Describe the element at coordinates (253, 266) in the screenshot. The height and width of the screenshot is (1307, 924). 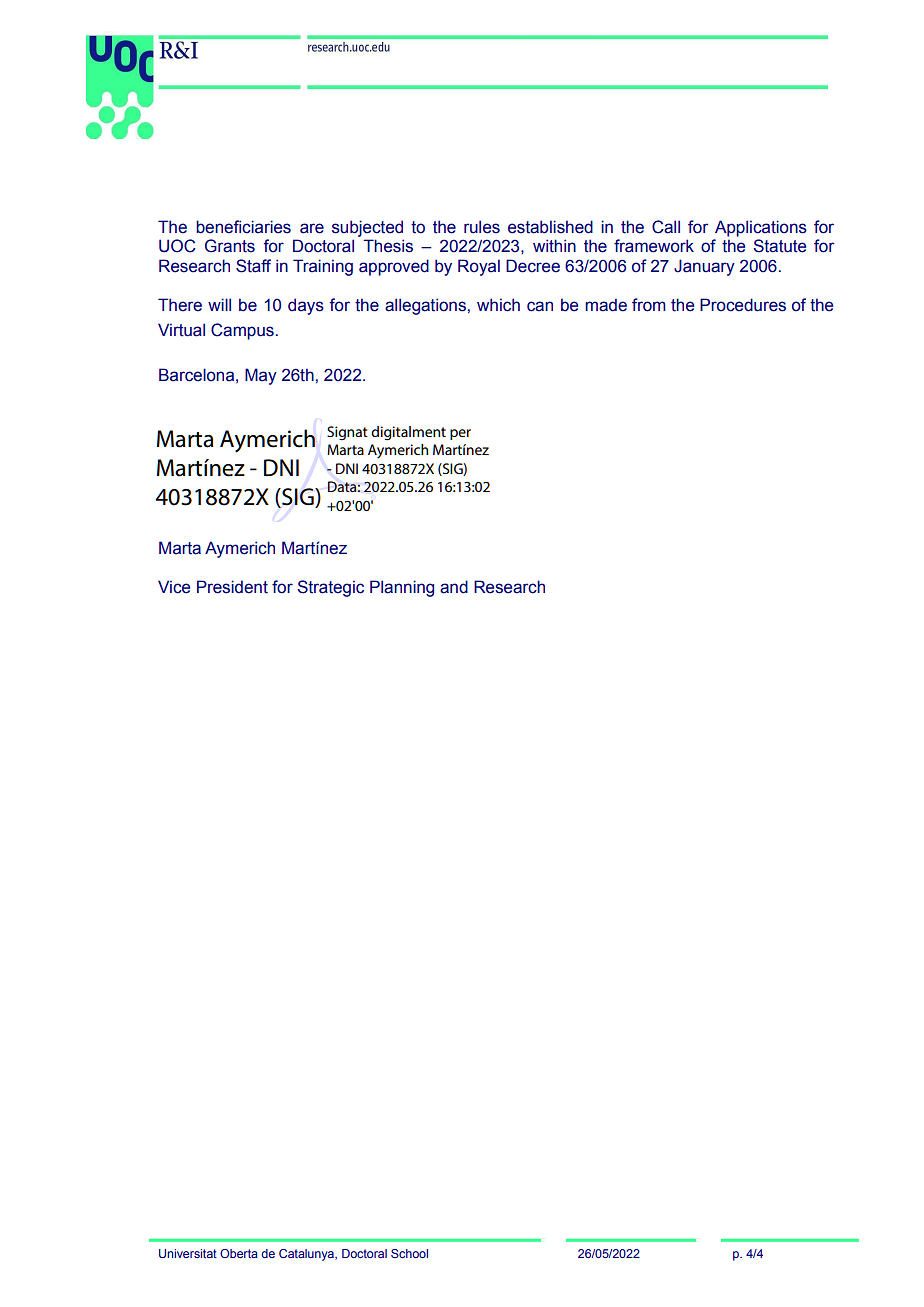
I see `Staff` at that location.
